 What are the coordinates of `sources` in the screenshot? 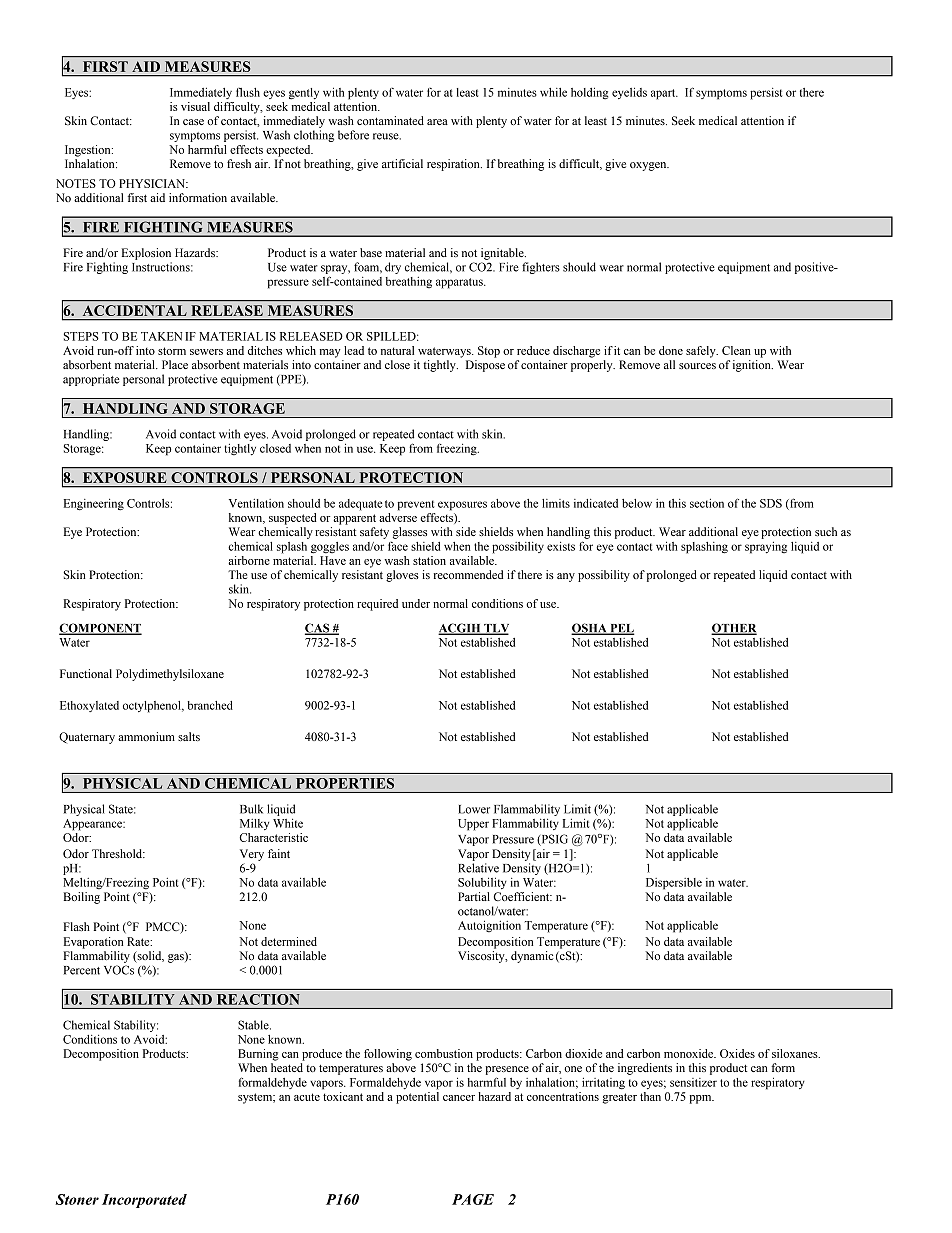 It's located at (697, 366).
